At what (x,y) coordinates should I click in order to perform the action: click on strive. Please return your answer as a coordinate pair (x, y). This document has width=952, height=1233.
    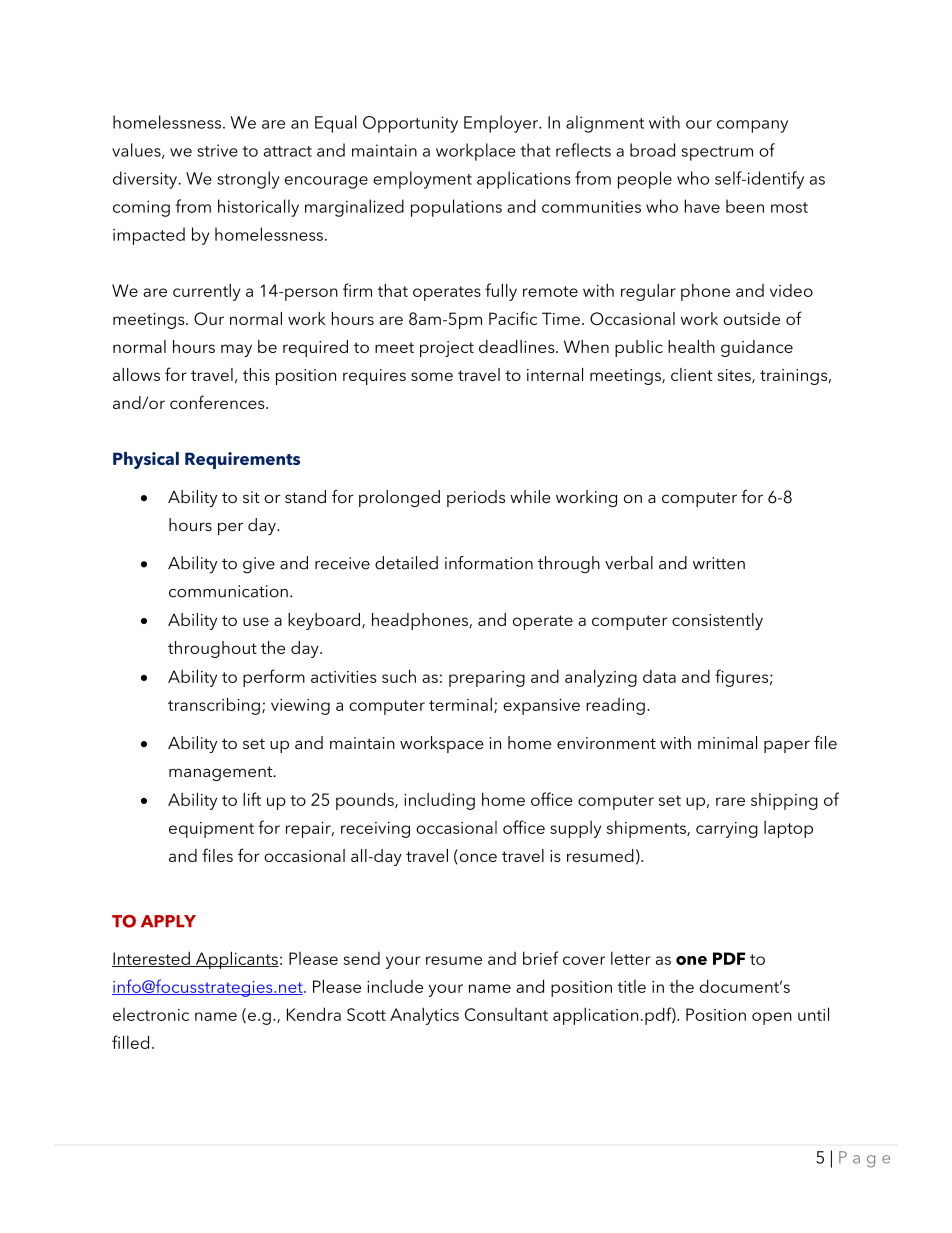
    Looking at the image, I should click on (217, 150).
